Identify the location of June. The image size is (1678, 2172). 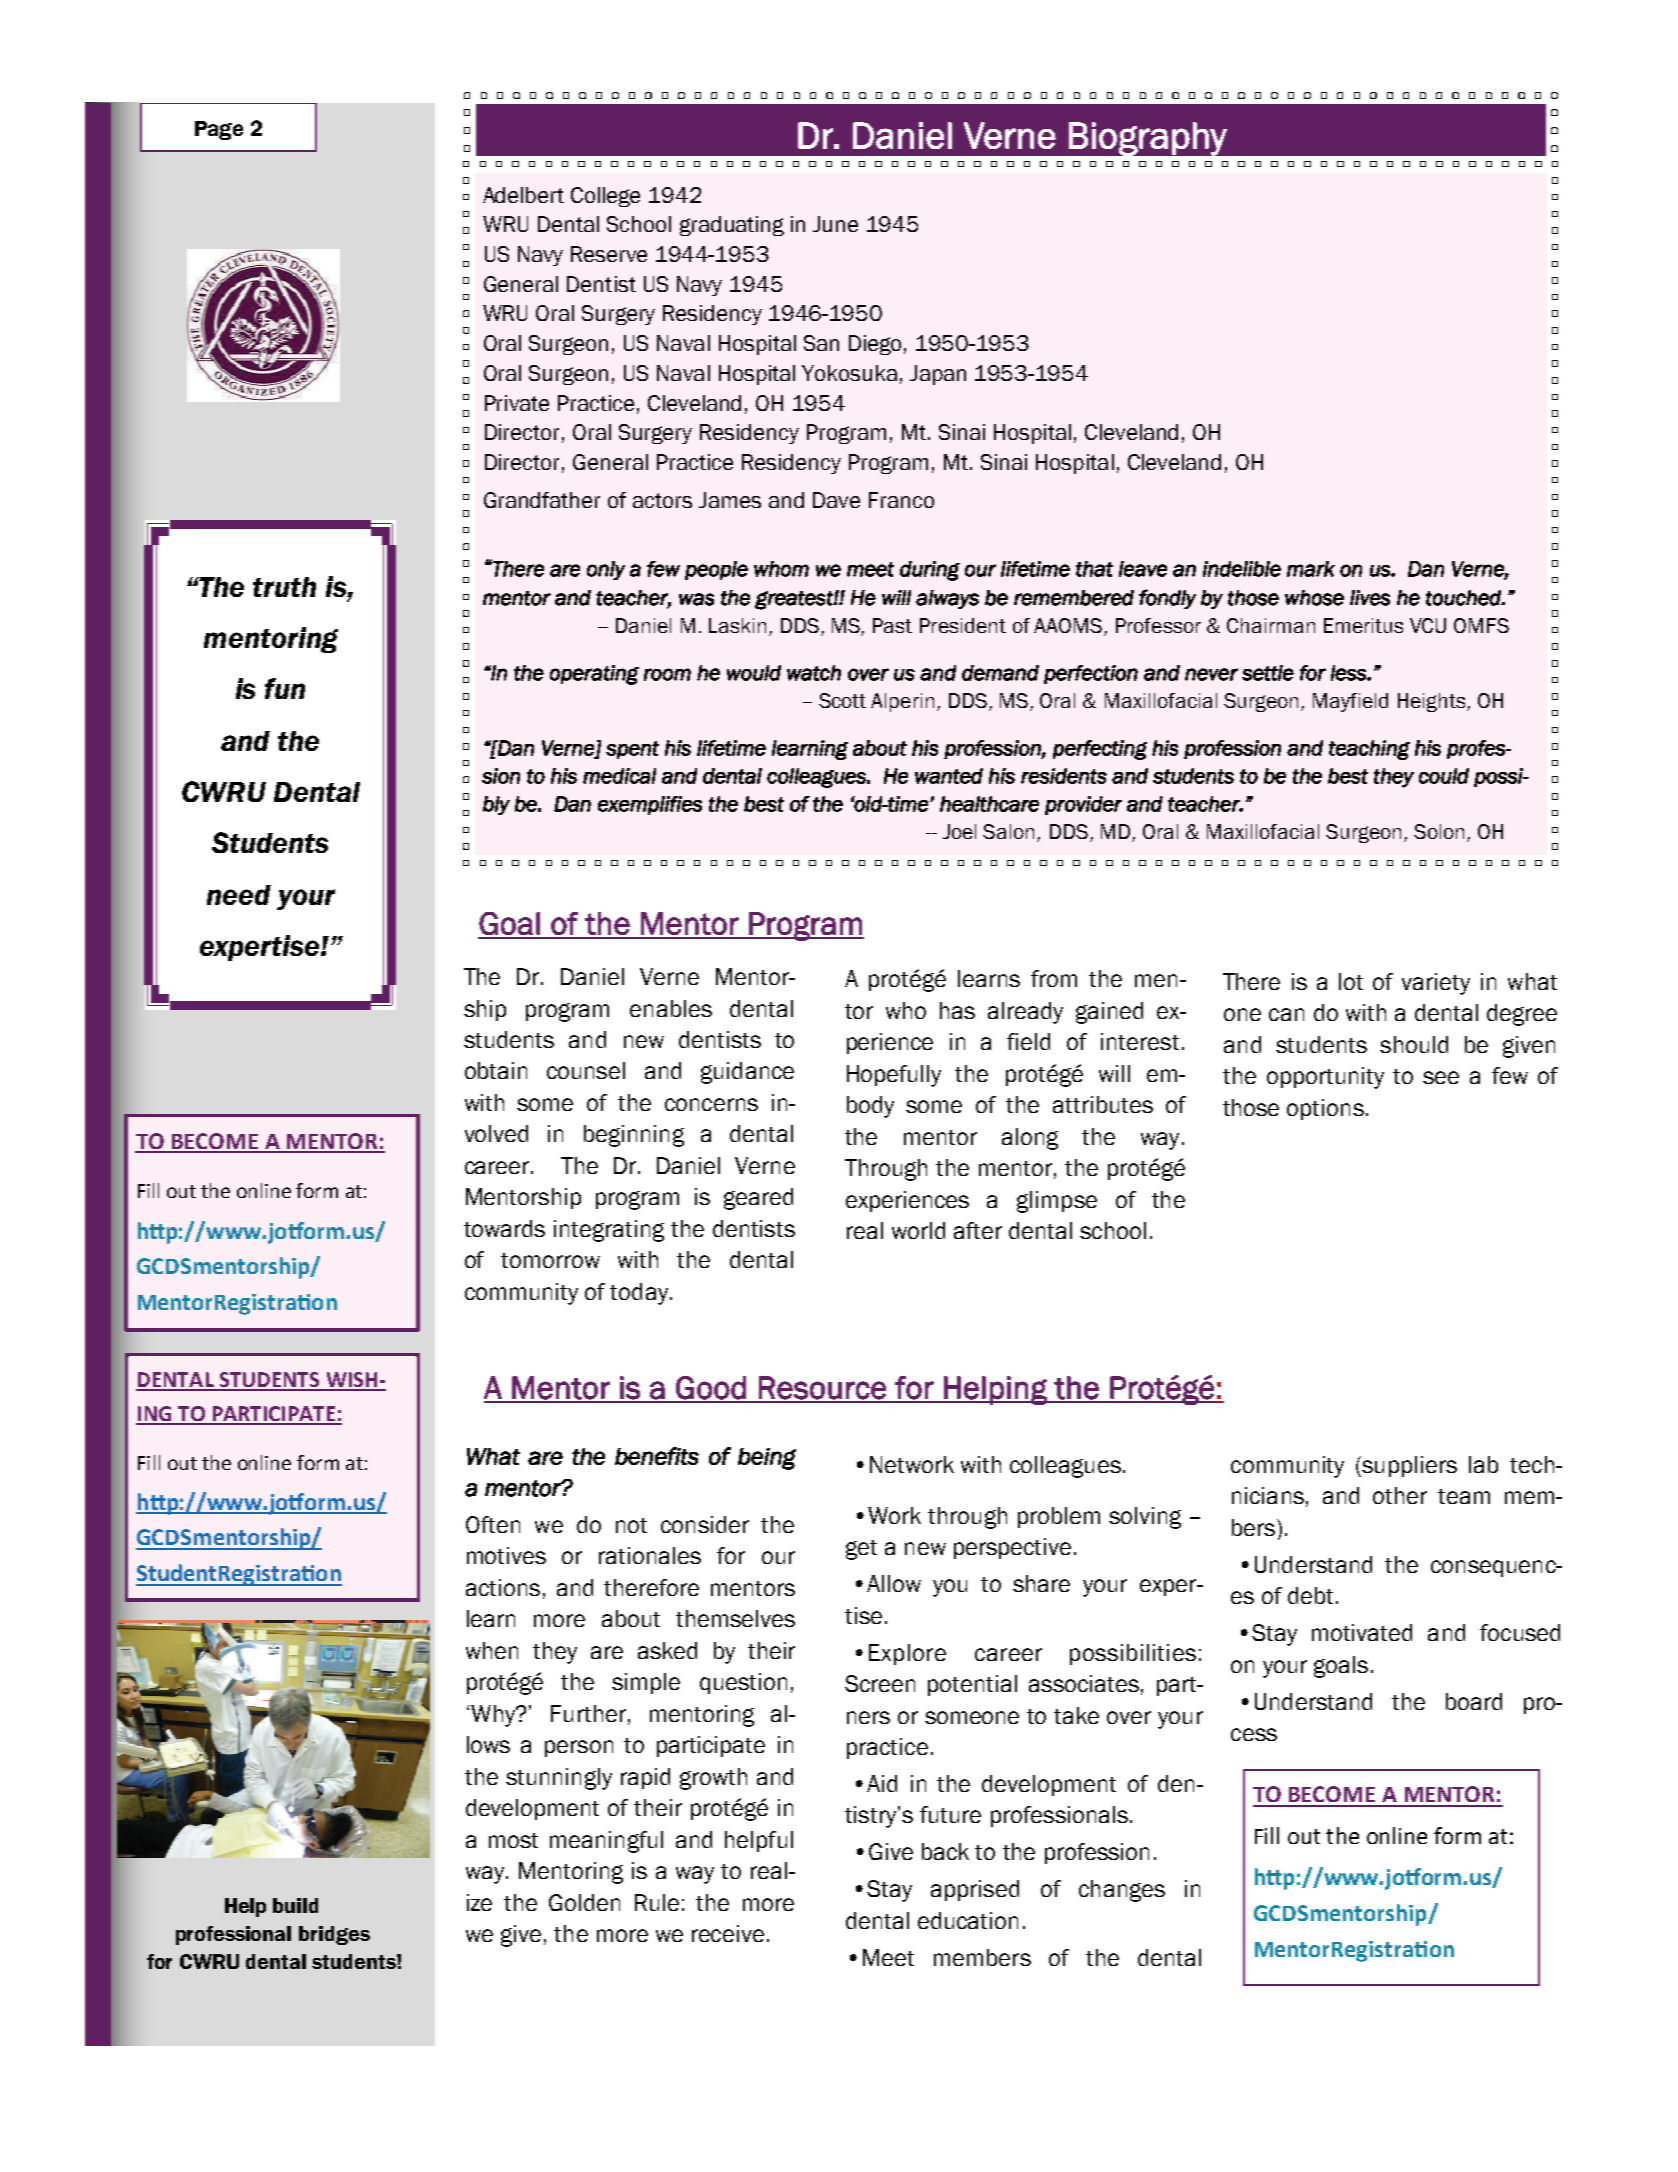
(835, 224).
